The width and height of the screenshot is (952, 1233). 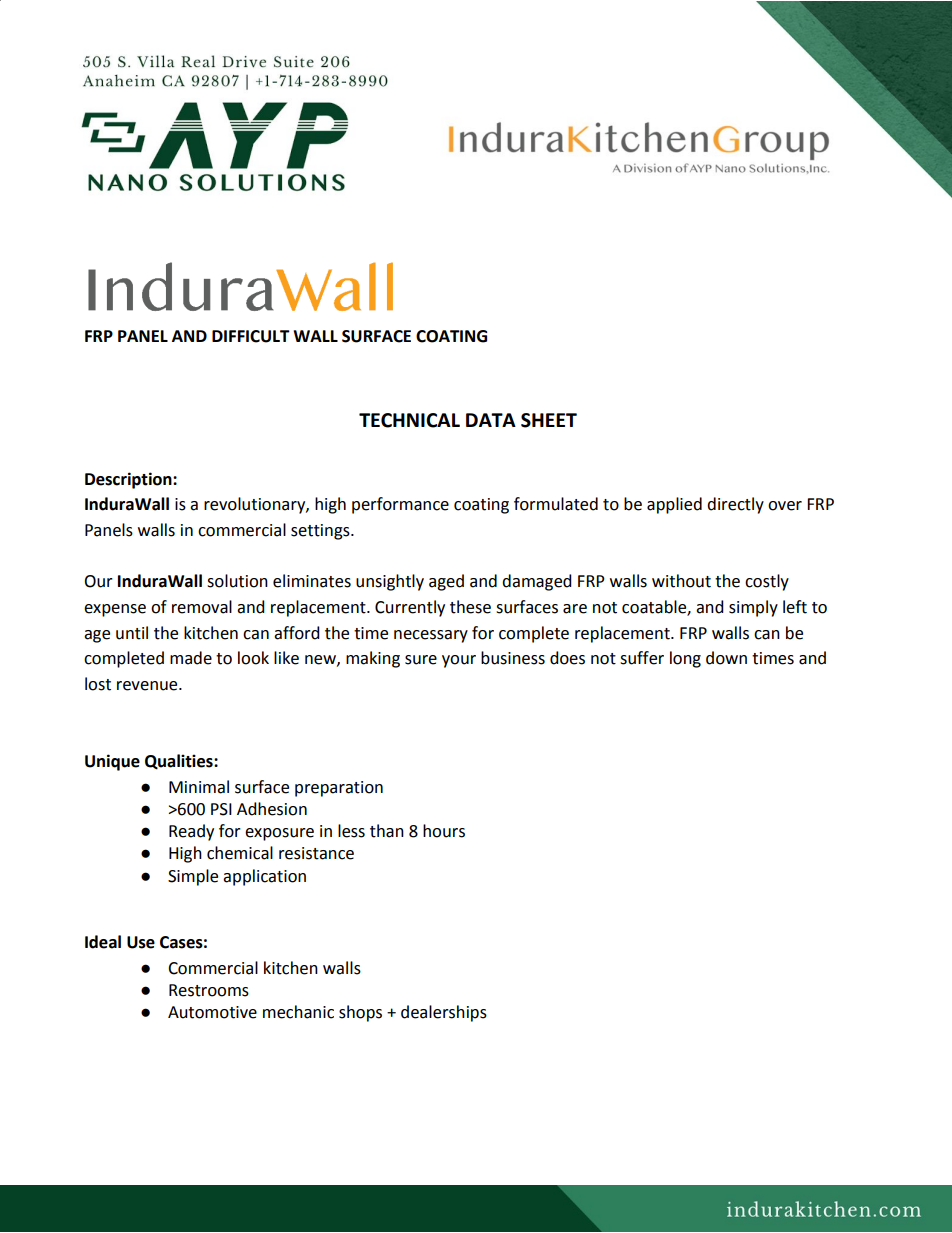 What do you see at coordinates (444, 1013) in the screenshot?
I see `dealerships` at bounding box center [444, 1013].
